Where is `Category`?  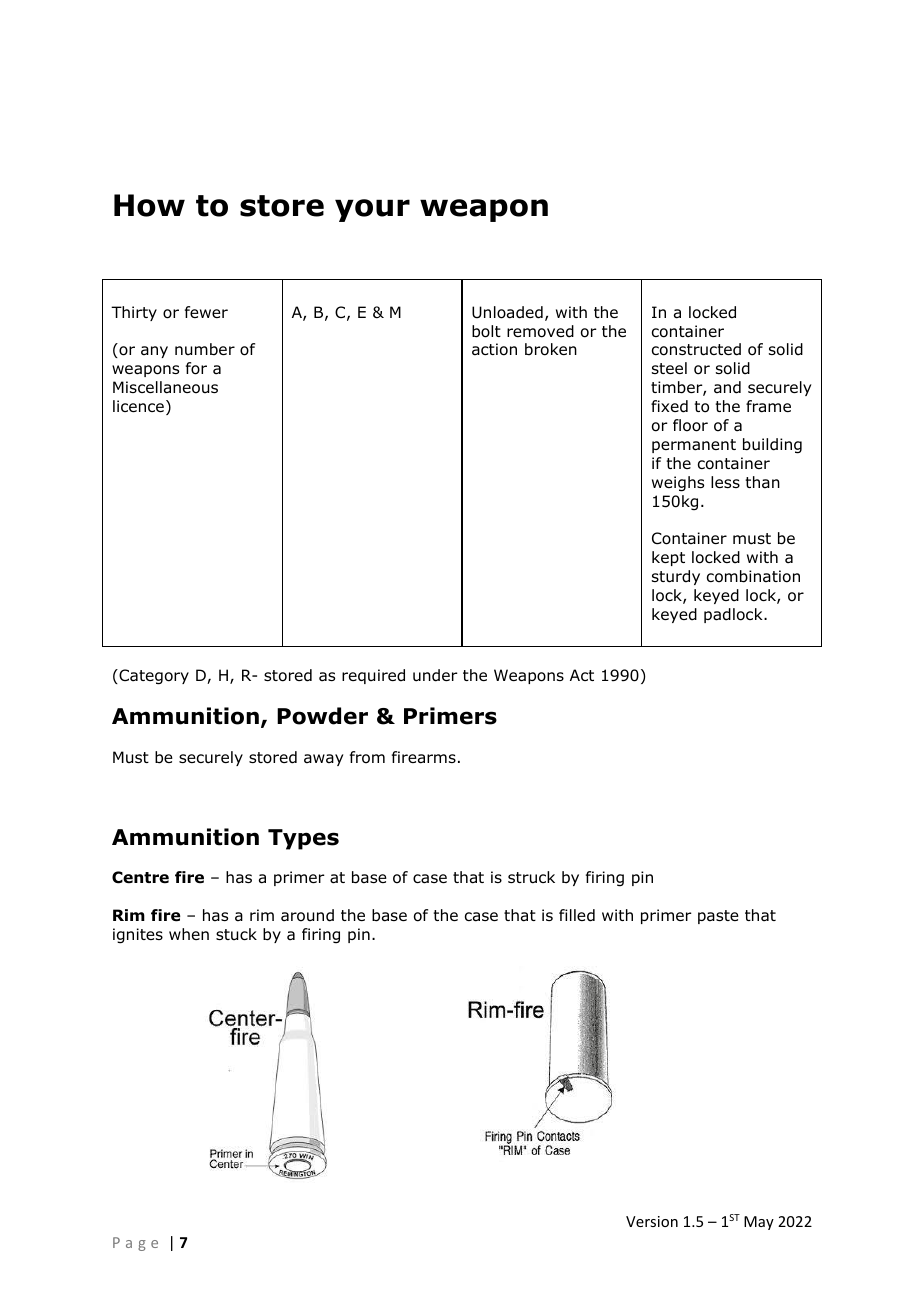 Category is located at coordinates (153, 677).
